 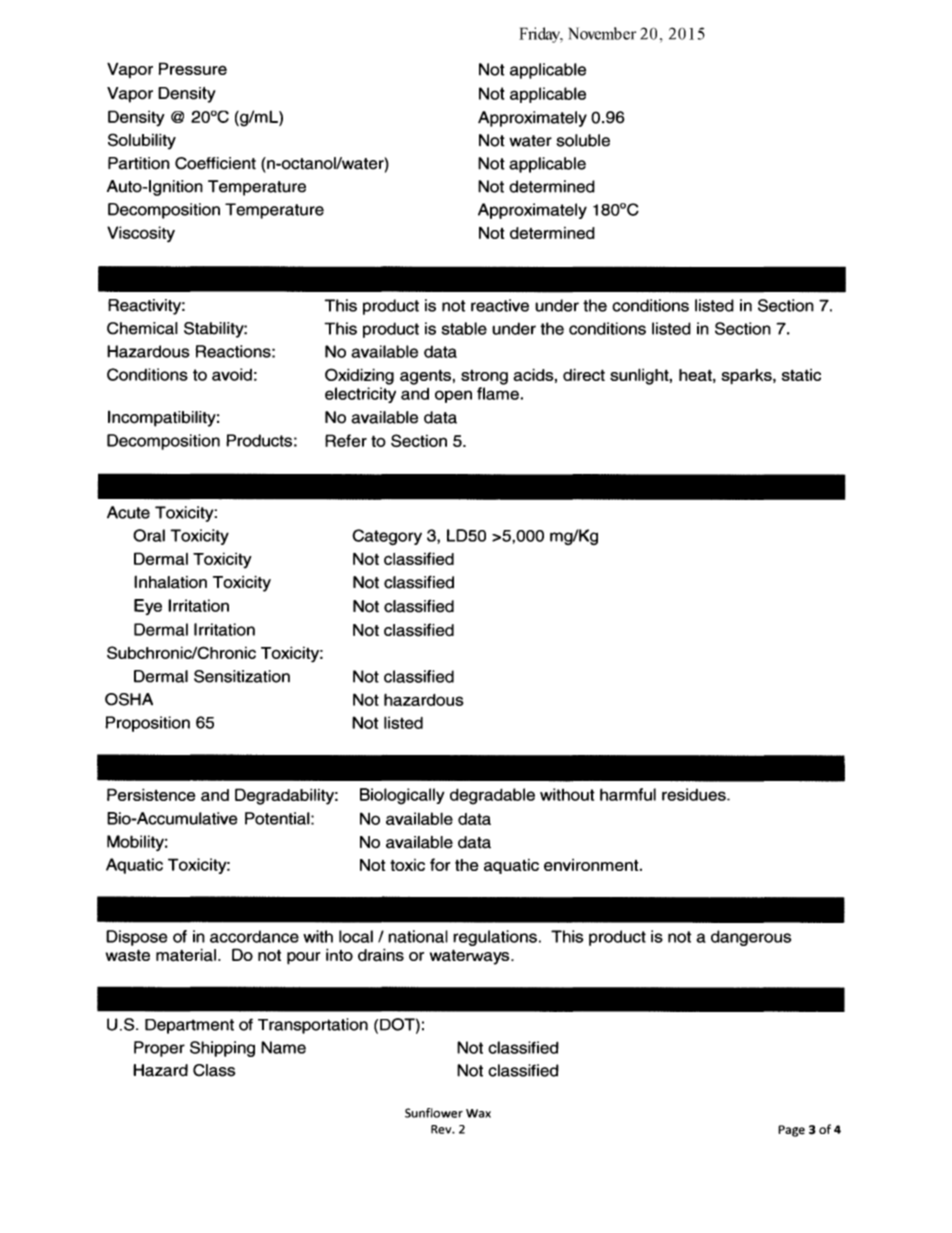 I want to click on Shipping, so click(x=222, y=1049).
